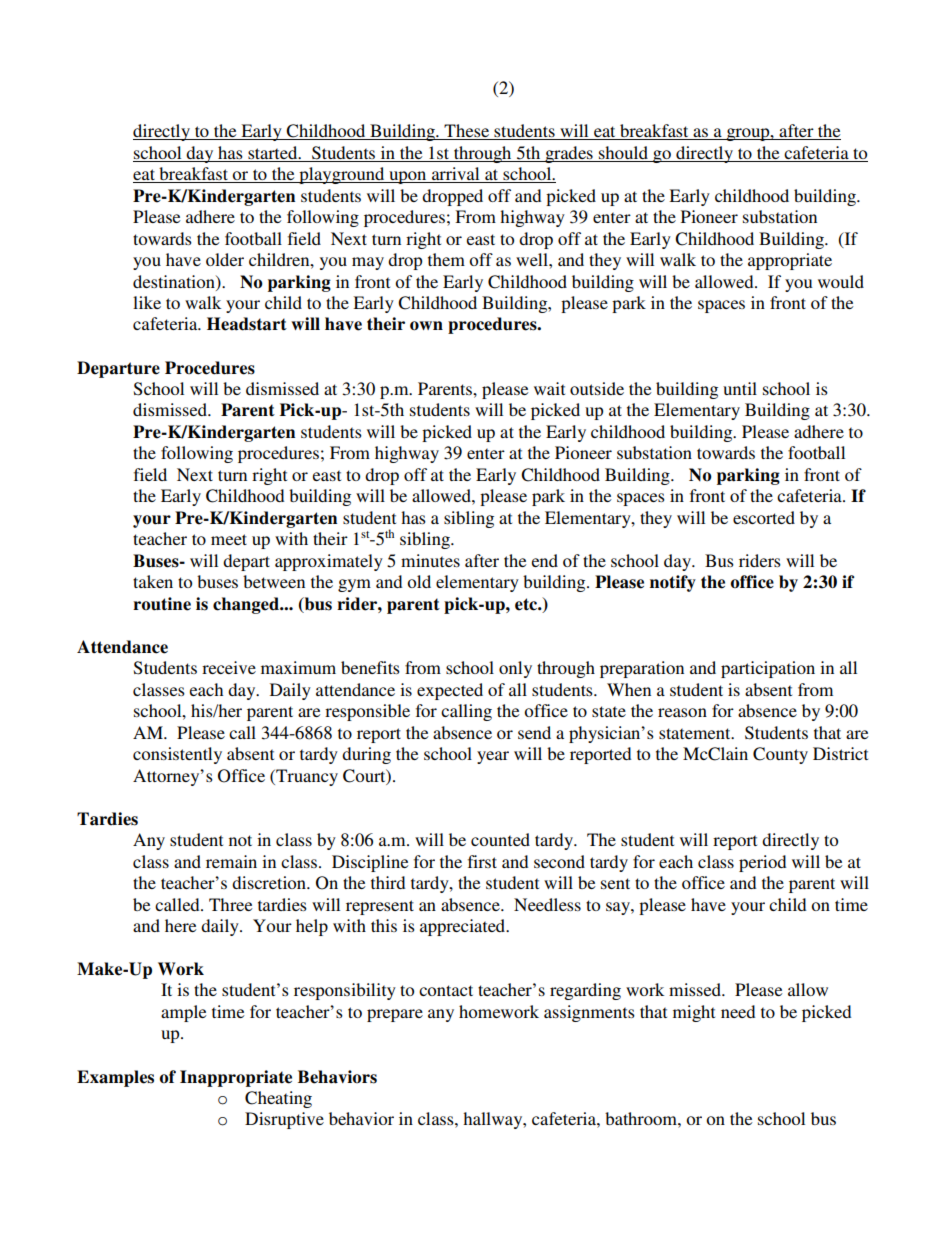 Image resolution: width=952 pixels, height=1233 pixels. What do you see at coordinates (589, 1013) in the screenshot?
I see `assignments` at bounding box center [589, 1013].
